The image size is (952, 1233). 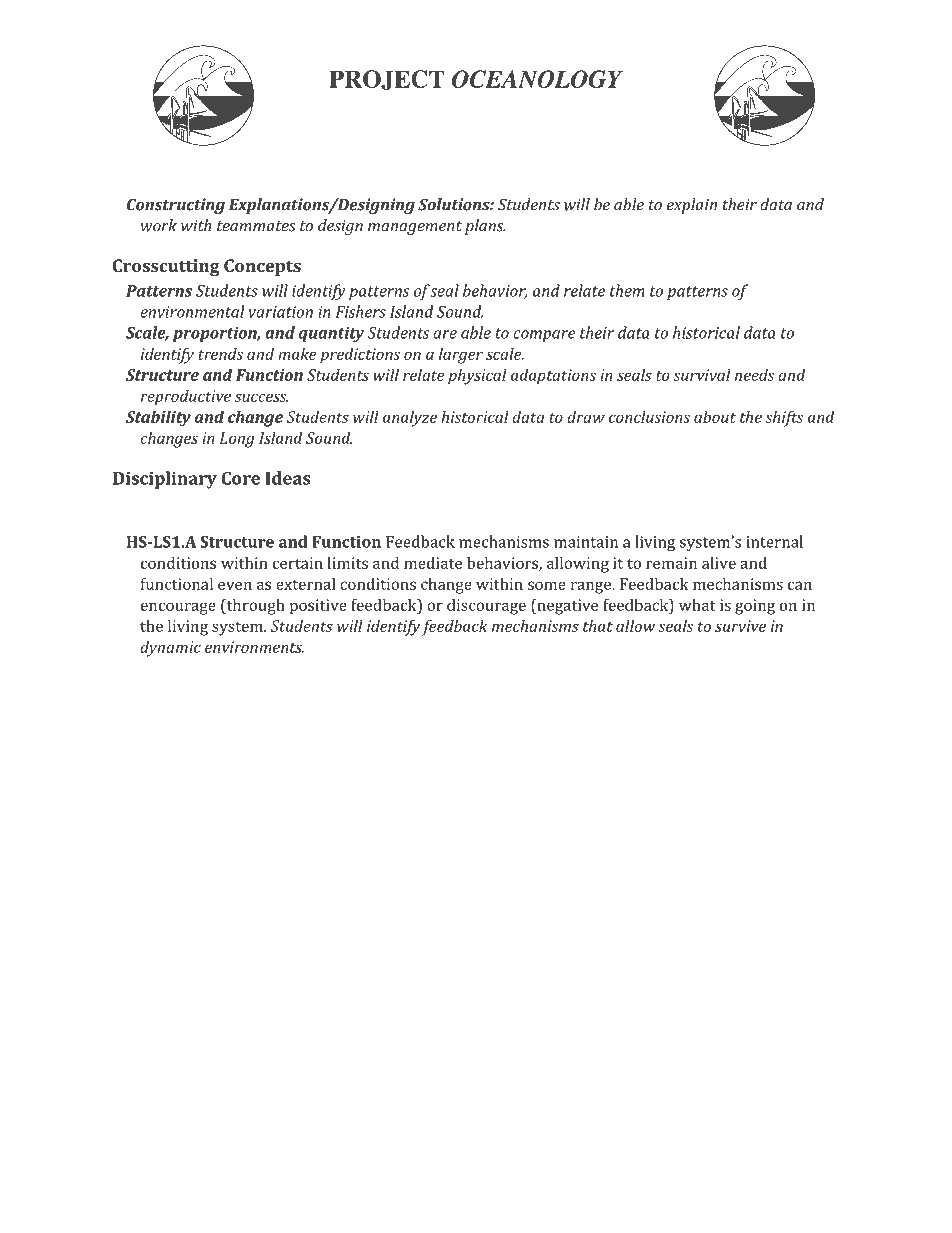 I want to click on analyze, so click(x=410, y=419).
